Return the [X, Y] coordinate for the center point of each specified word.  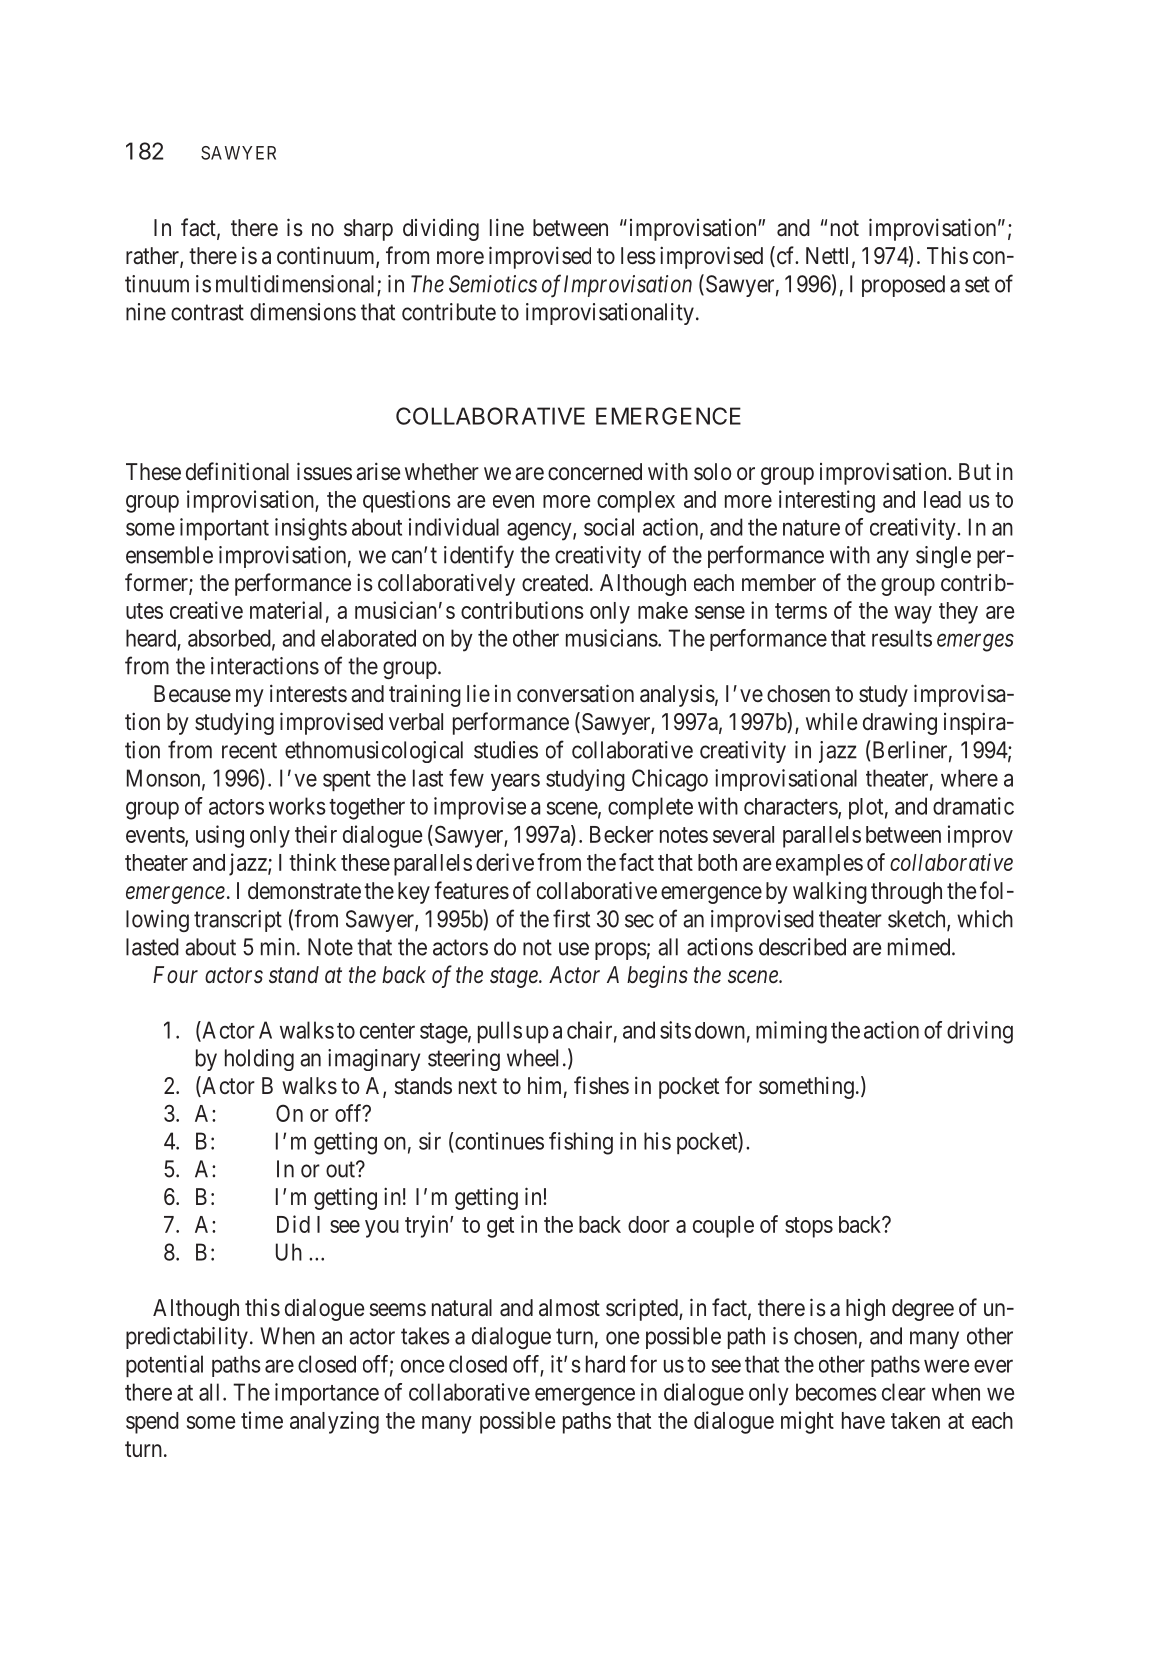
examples [819, 865]
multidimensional [297, 285]
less [638, 256]
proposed [903, 286]
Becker [622, 834]
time [262, 1420]
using [220, 836]
